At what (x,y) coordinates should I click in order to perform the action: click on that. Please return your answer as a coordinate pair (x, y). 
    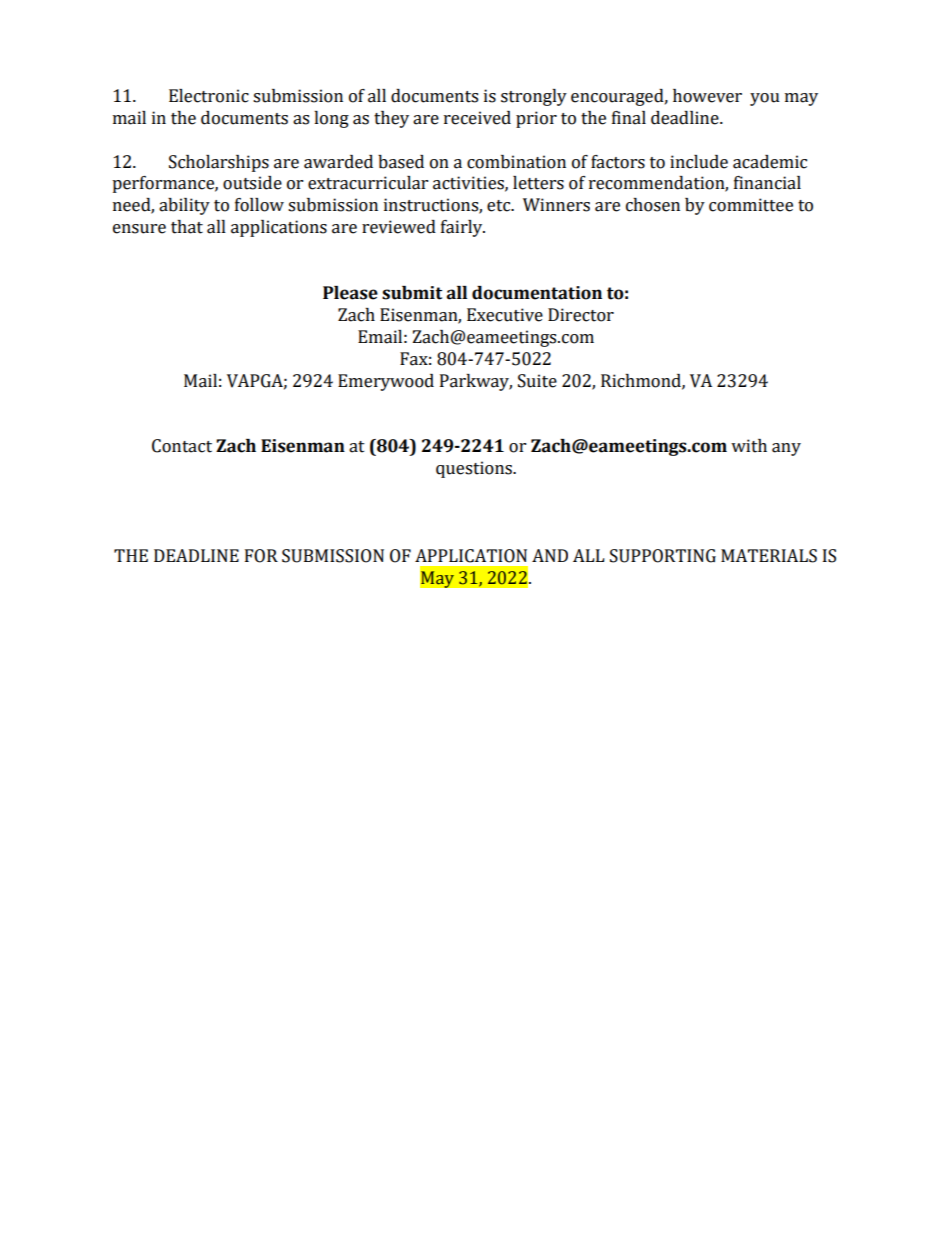
    Looking at the image, I should click on (187, 227).
